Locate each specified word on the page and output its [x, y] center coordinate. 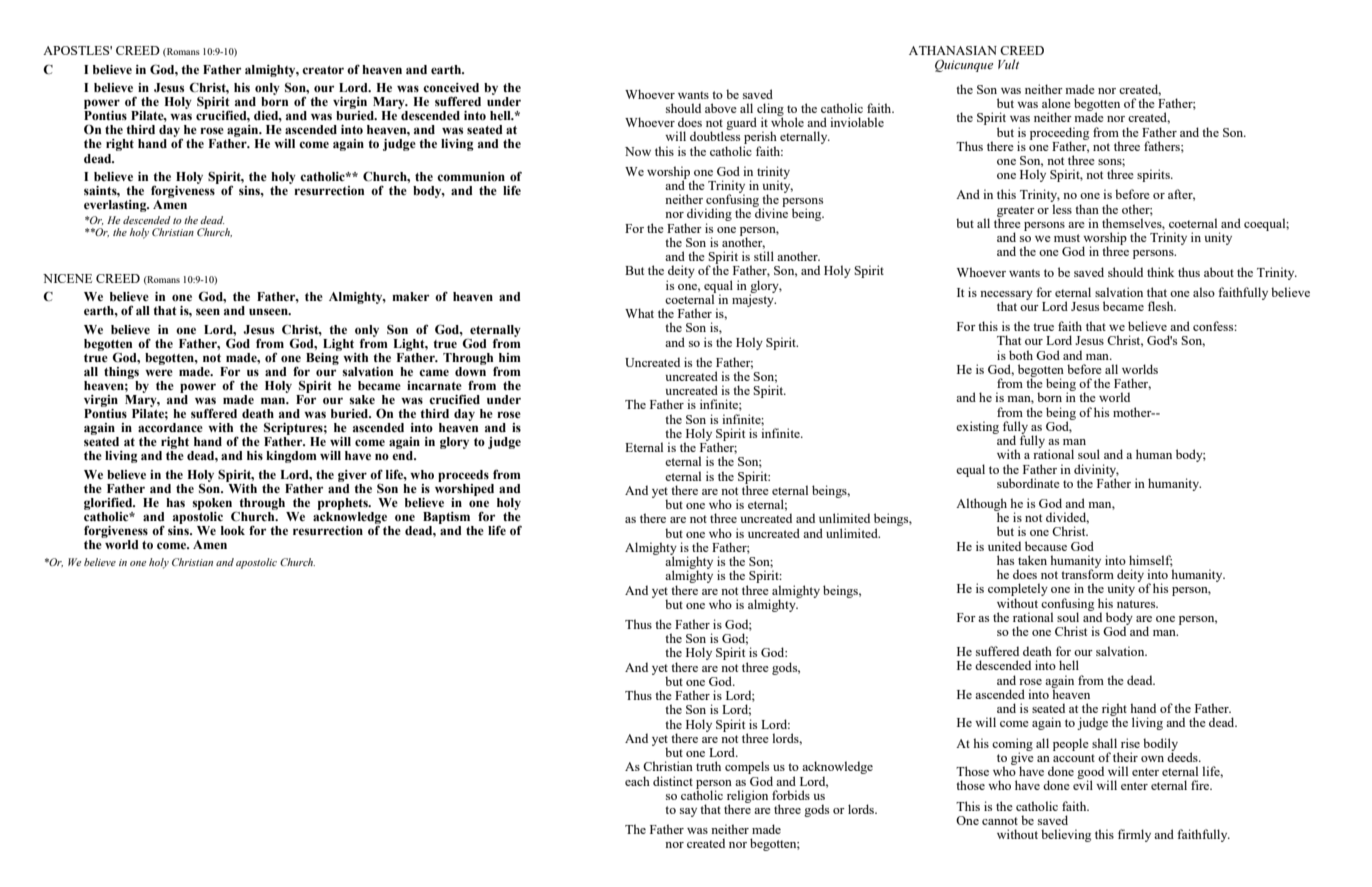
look [233, 530]
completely [1018, 591]
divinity [1096, 471]
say [688, 812]
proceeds [463, 476]
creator [323, 70]
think [1160, 272]
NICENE [67, 278]
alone [1056, 103]
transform [1087, 573]
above [721, 108]
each [637, 781]
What [639, 313]
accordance [170, 427]
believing [1066, 835]
